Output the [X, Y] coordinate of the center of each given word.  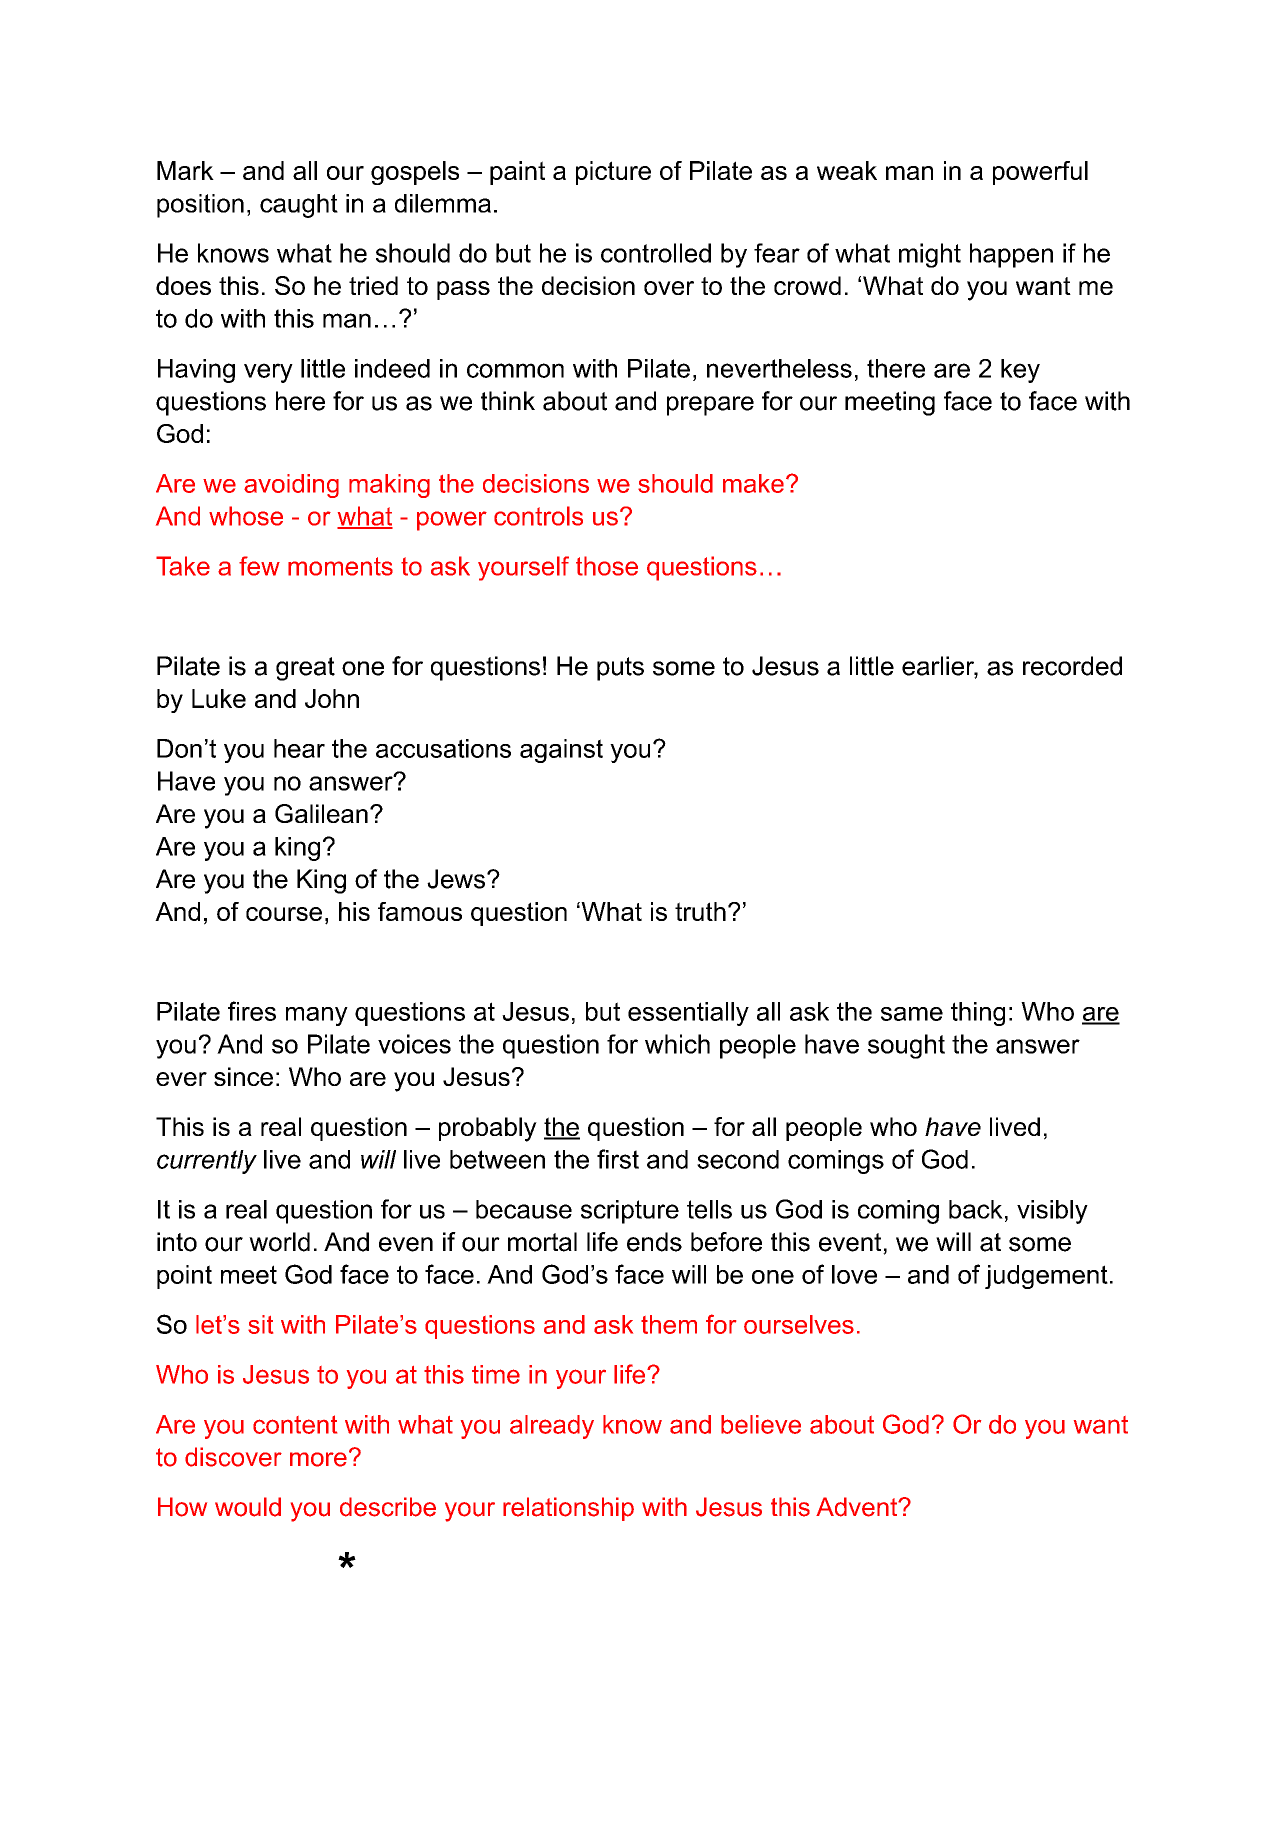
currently [207, 1162]
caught [299, 206]
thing [978, 1014]
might [930, 255]
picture [613, 173]
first [618, 1159]
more [318, 1459]
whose [246, 516]
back [976, 1209]
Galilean [321, 813]
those [607, 566]
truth [700, 911]
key [1020, 371]
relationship [568, 1509]
